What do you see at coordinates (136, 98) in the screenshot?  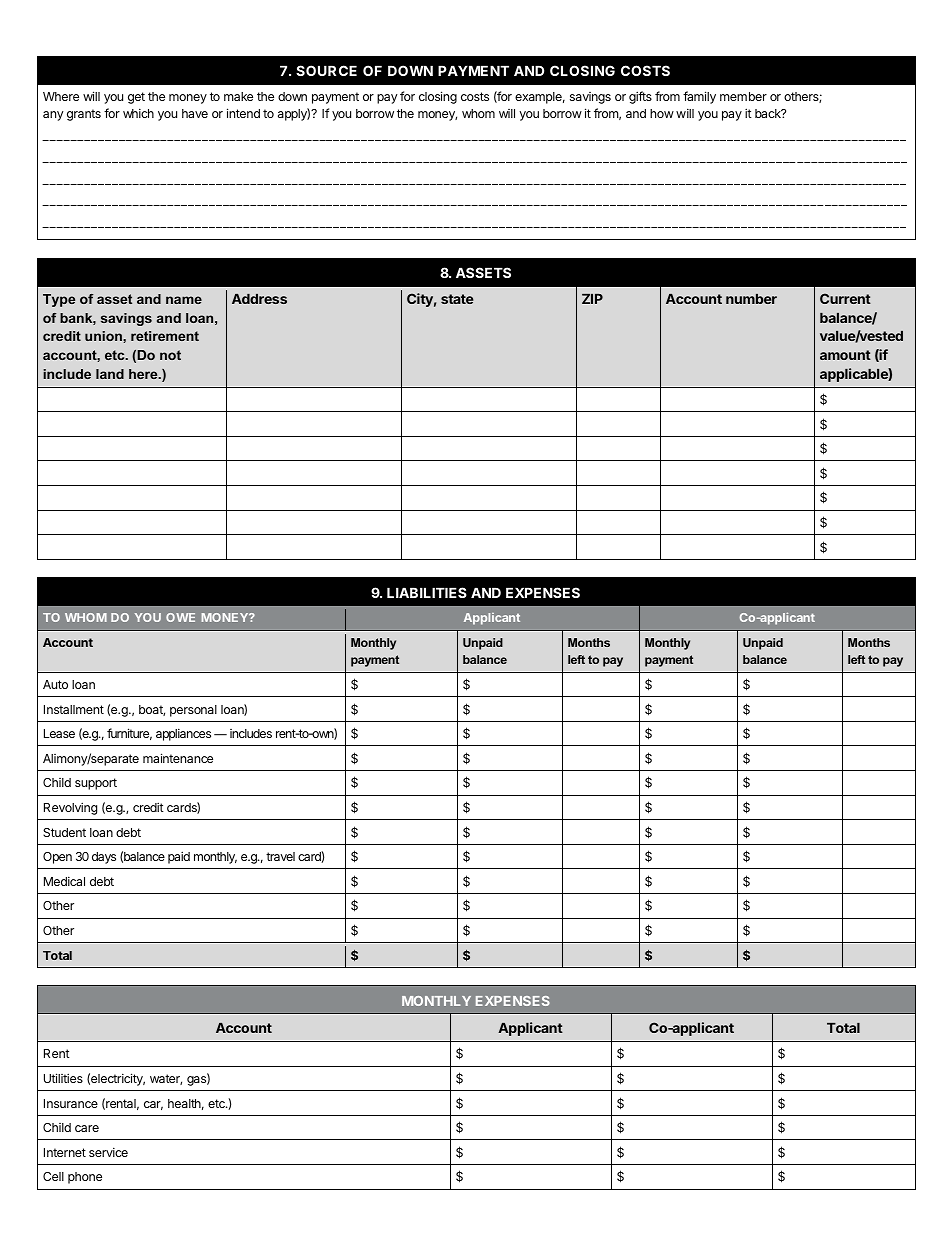 I see `get` at bounding box center [136, 98].
